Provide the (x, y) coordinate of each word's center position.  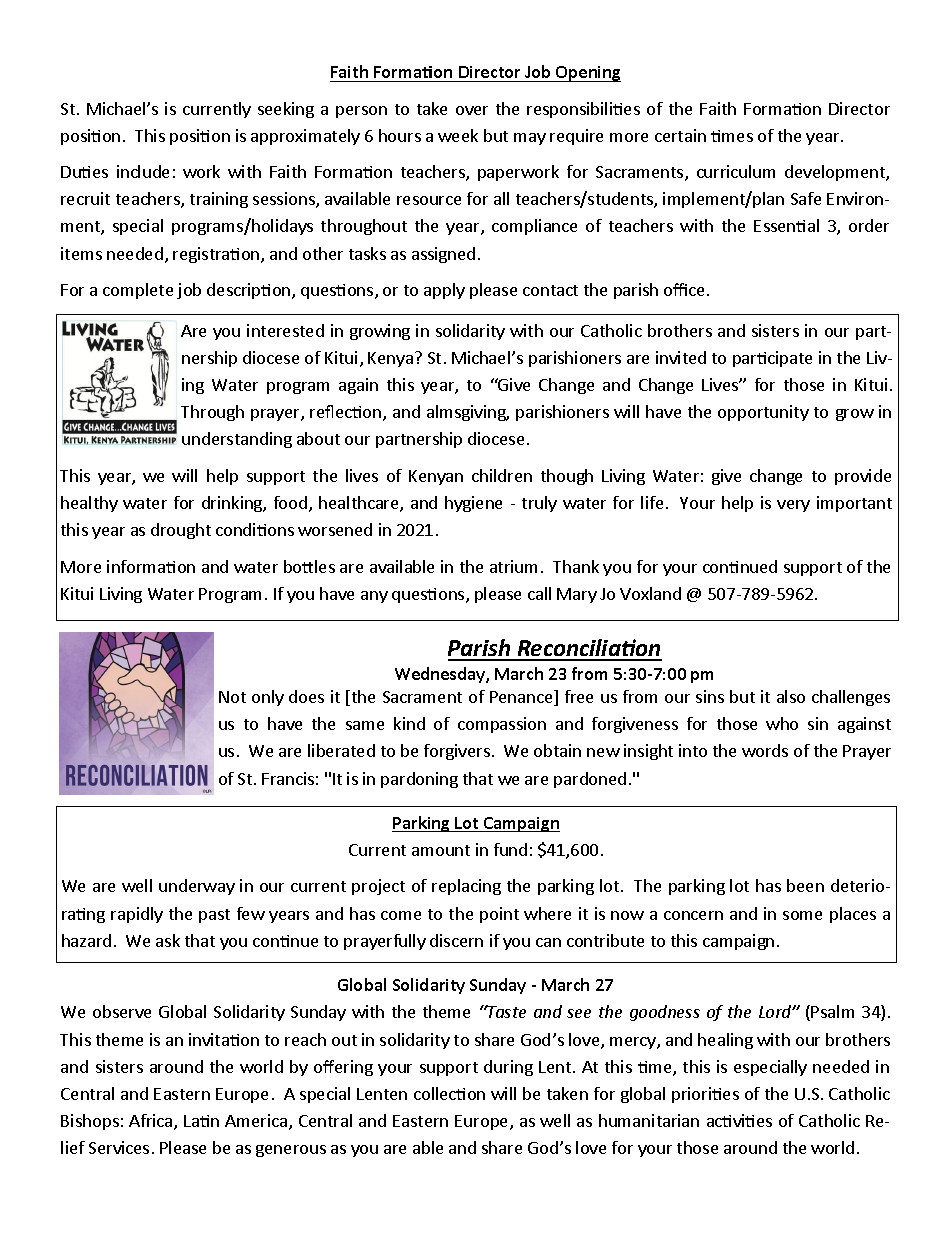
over (472, 110)
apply (444, 291)
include (143, 171)
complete (138, 291)
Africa (152, 1122)
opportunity (763, 413)
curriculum (736, 171)
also (791, 696)
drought (181, 531)
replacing (466, 887)
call (539, 593)
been (805, 885)
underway (197, 887)
